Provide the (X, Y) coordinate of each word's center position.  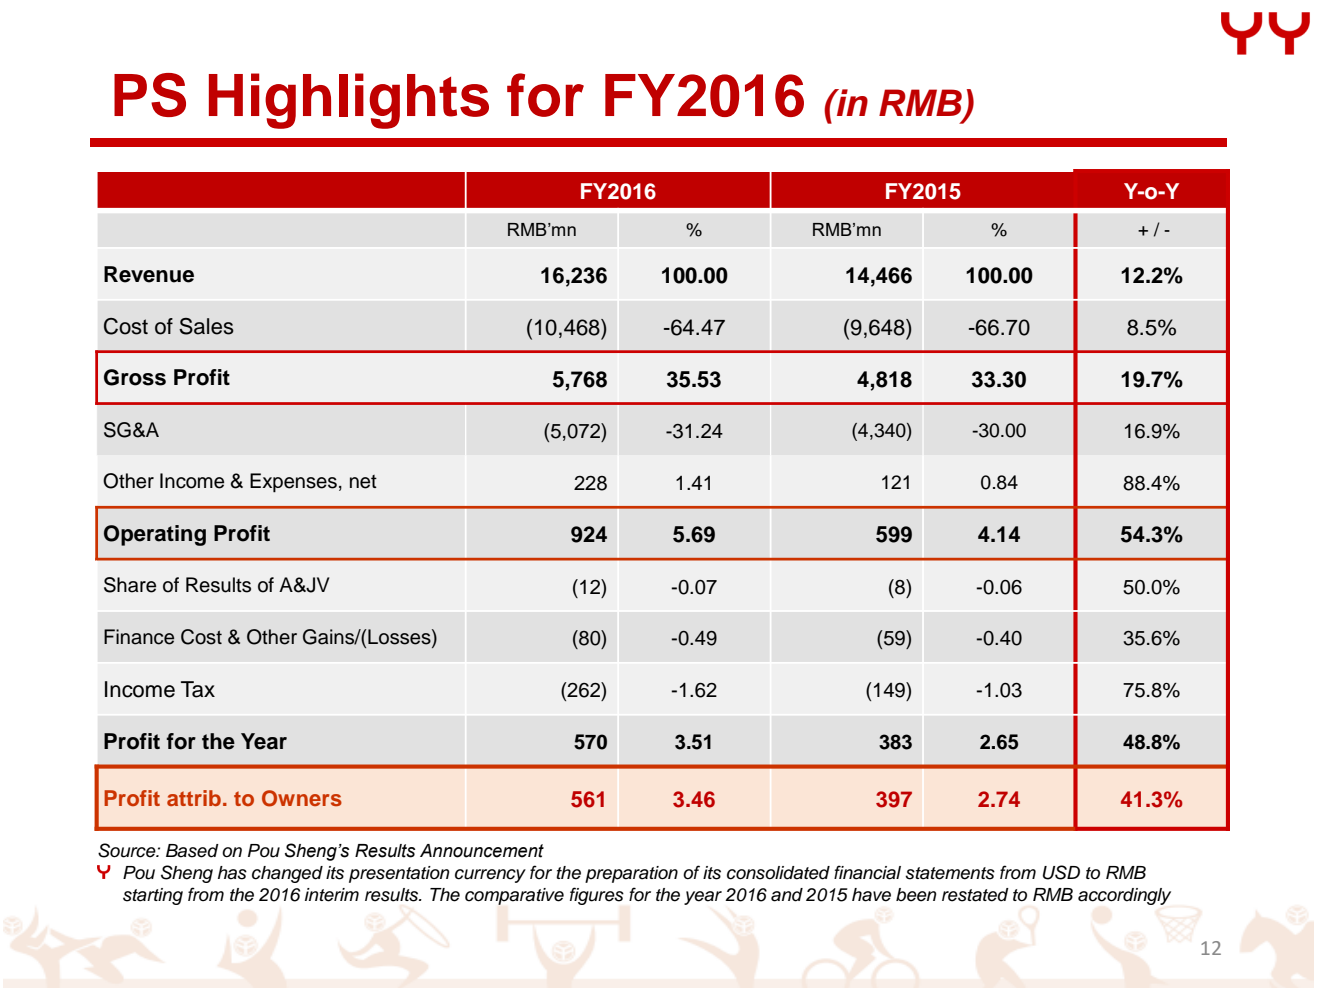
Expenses (293, 483)
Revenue (149, 274)
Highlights (349, 101)
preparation (631, 874)
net (363, 482)
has (232, 873)
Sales (206, 326)
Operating (155, 535)
